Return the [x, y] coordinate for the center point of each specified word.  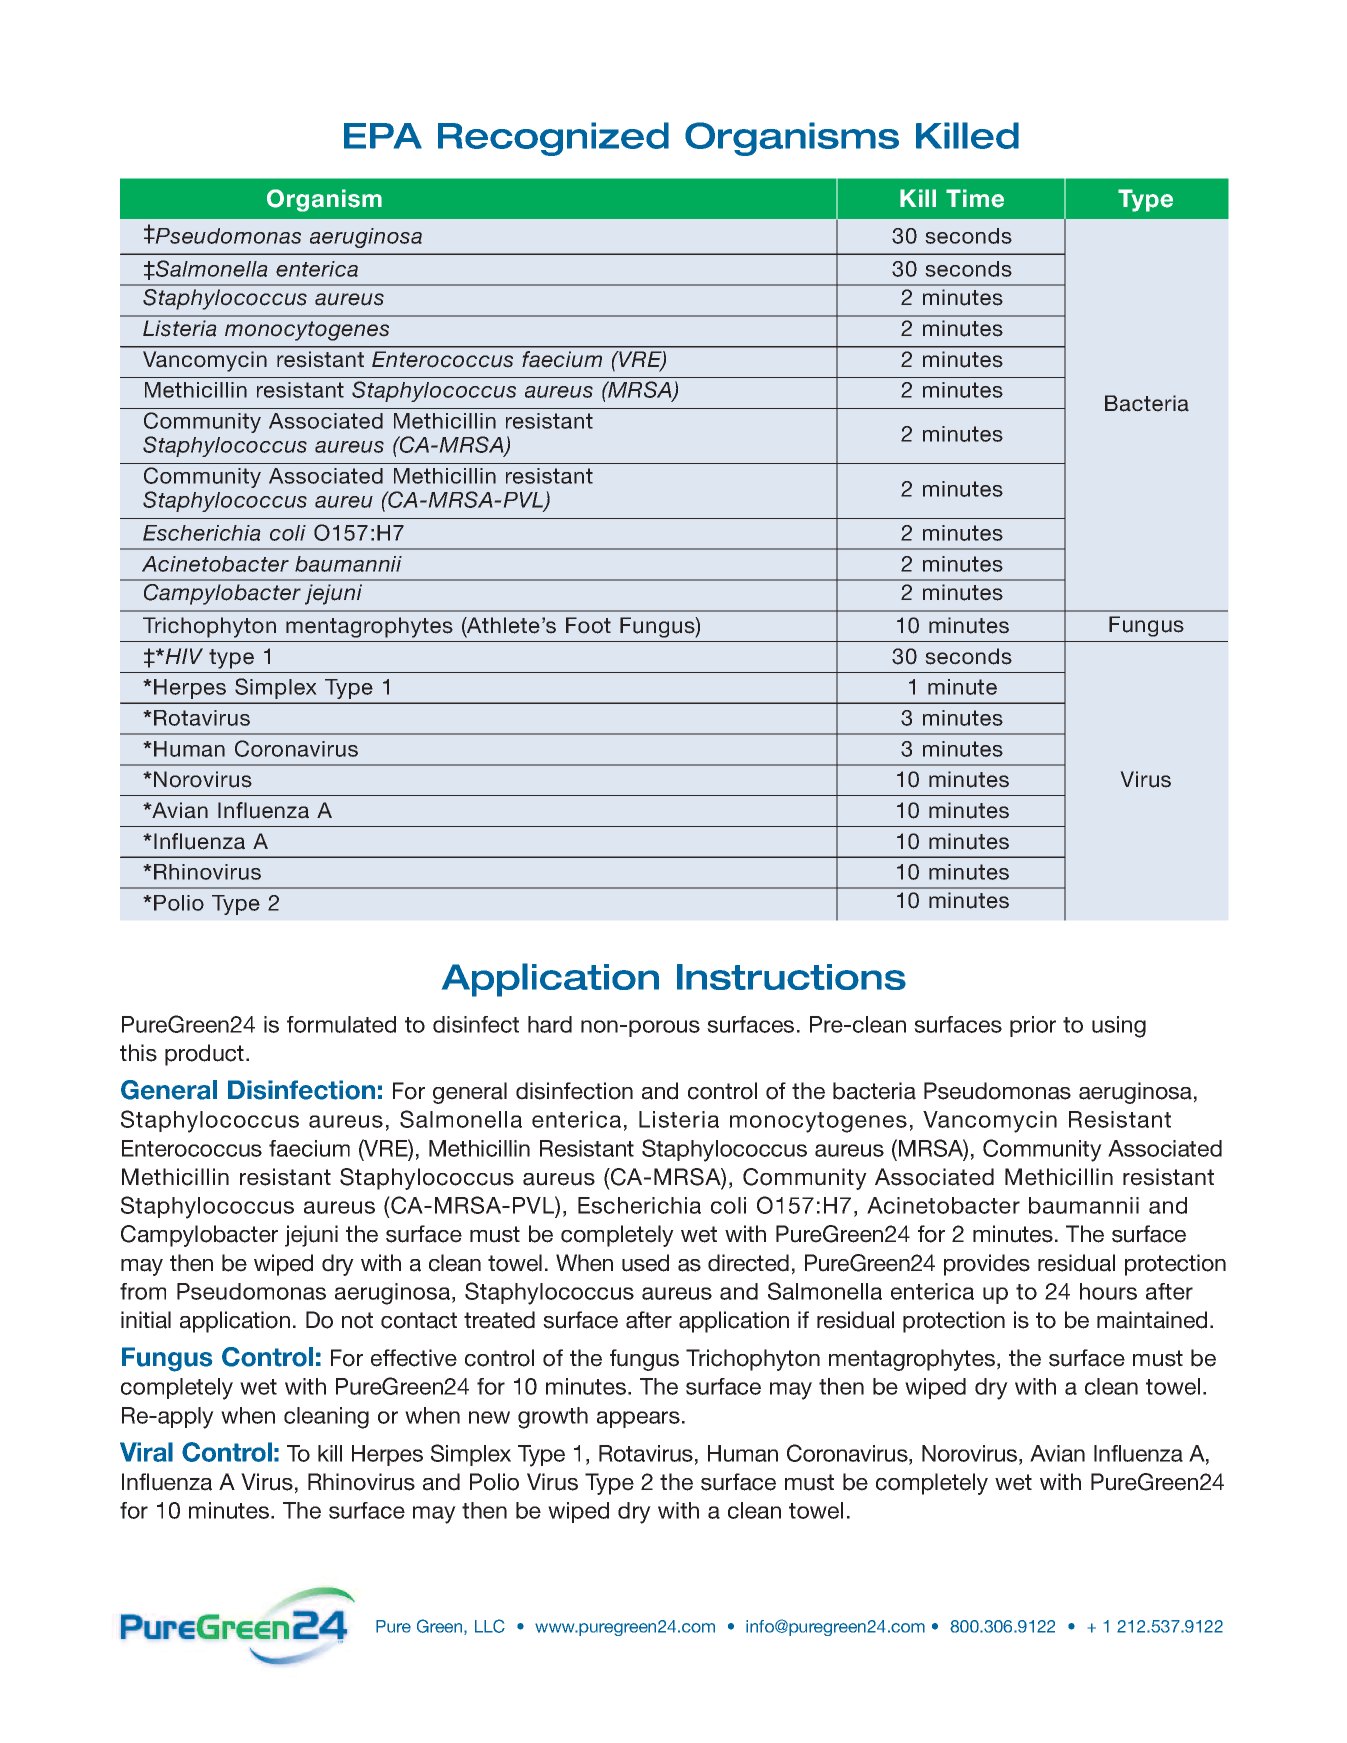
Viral [146, 1452]
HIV [183, 656]
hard [550, 1024]
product [204, 1055]
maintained [1152, 1320]
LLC [490, 1626]
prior [1033, 1026]
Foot [588, 625]
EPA [383, 136]
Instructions [791, 977]
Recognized [553, 139]
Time [975, 198]
